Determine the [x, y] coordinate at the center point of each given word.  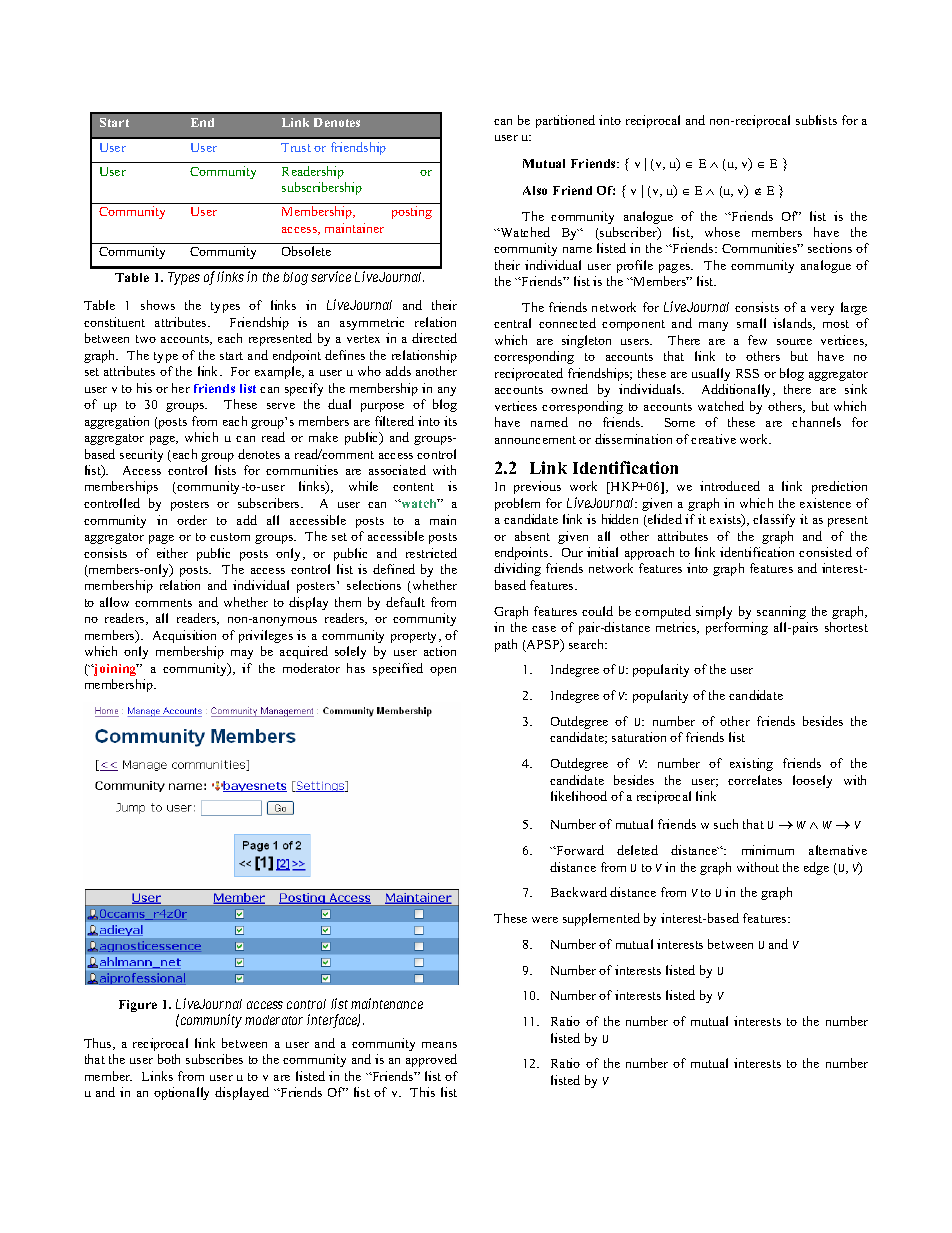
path [506, 645]
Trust [296, 147]
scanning [781, 612]
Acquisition [184, 636]
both [169, 1059]
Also [535, 190]
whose [722, 232]
